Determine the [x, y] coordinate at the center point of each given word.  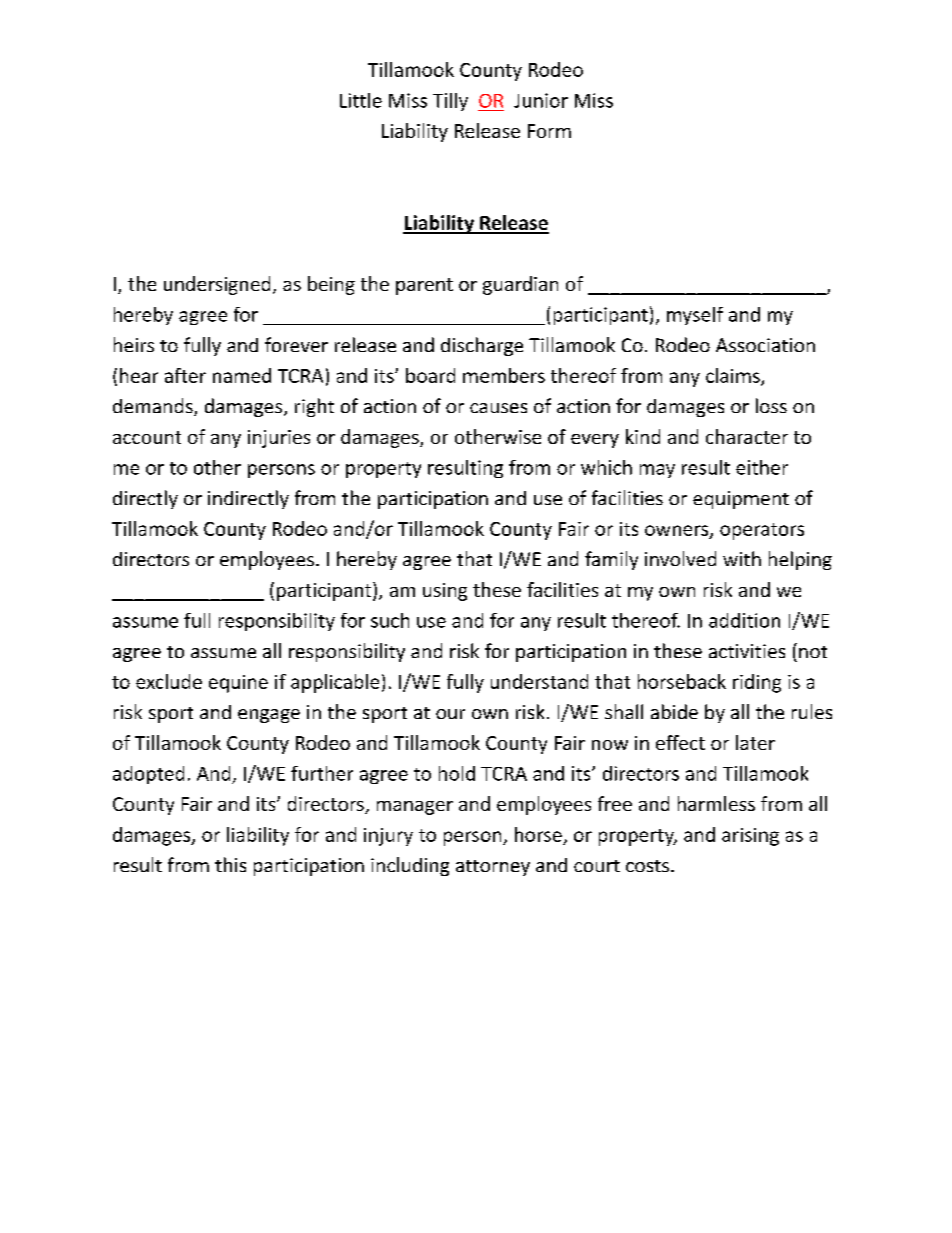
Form [549, 131]
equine [238, 684]
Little [361, 100]
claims [734, 376]
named [242, 375]
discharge [482, 346]
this [230, 864]
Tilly [450, 102]
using [445, 592]
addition [744, 620]
